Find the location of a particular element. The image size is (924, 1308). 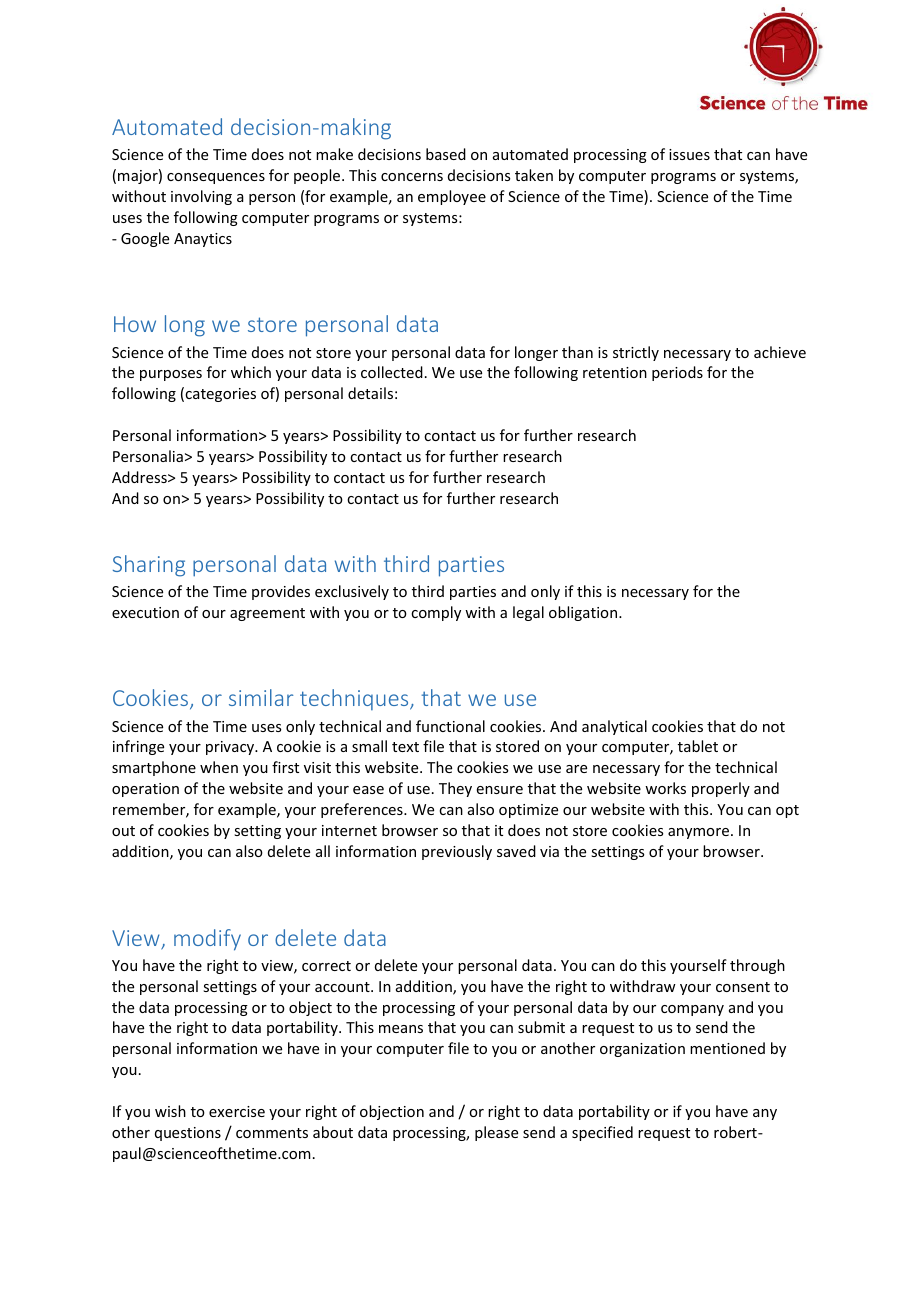

consequences is located at coordinates (216, 178).
